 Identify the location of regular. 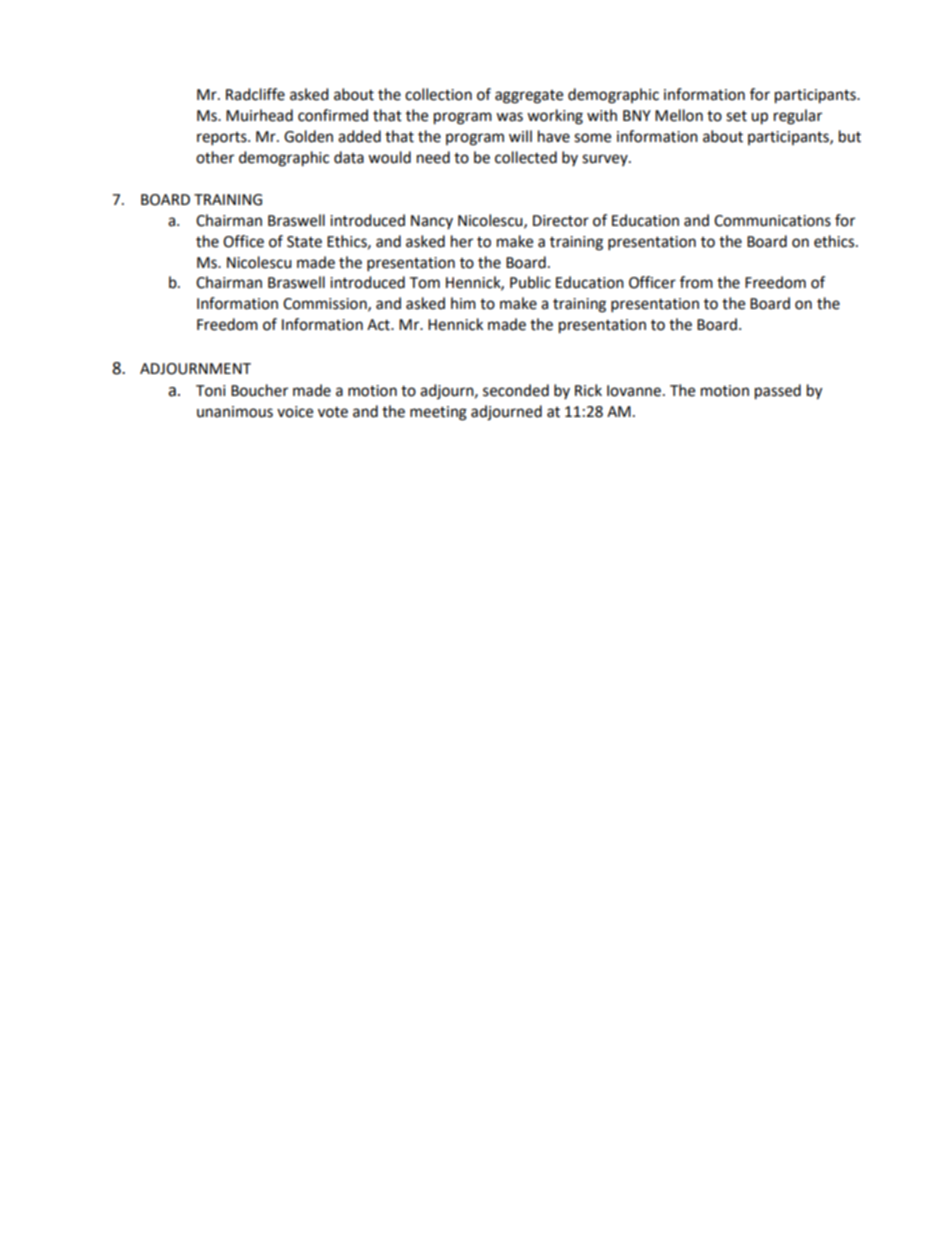
(798, 117).
